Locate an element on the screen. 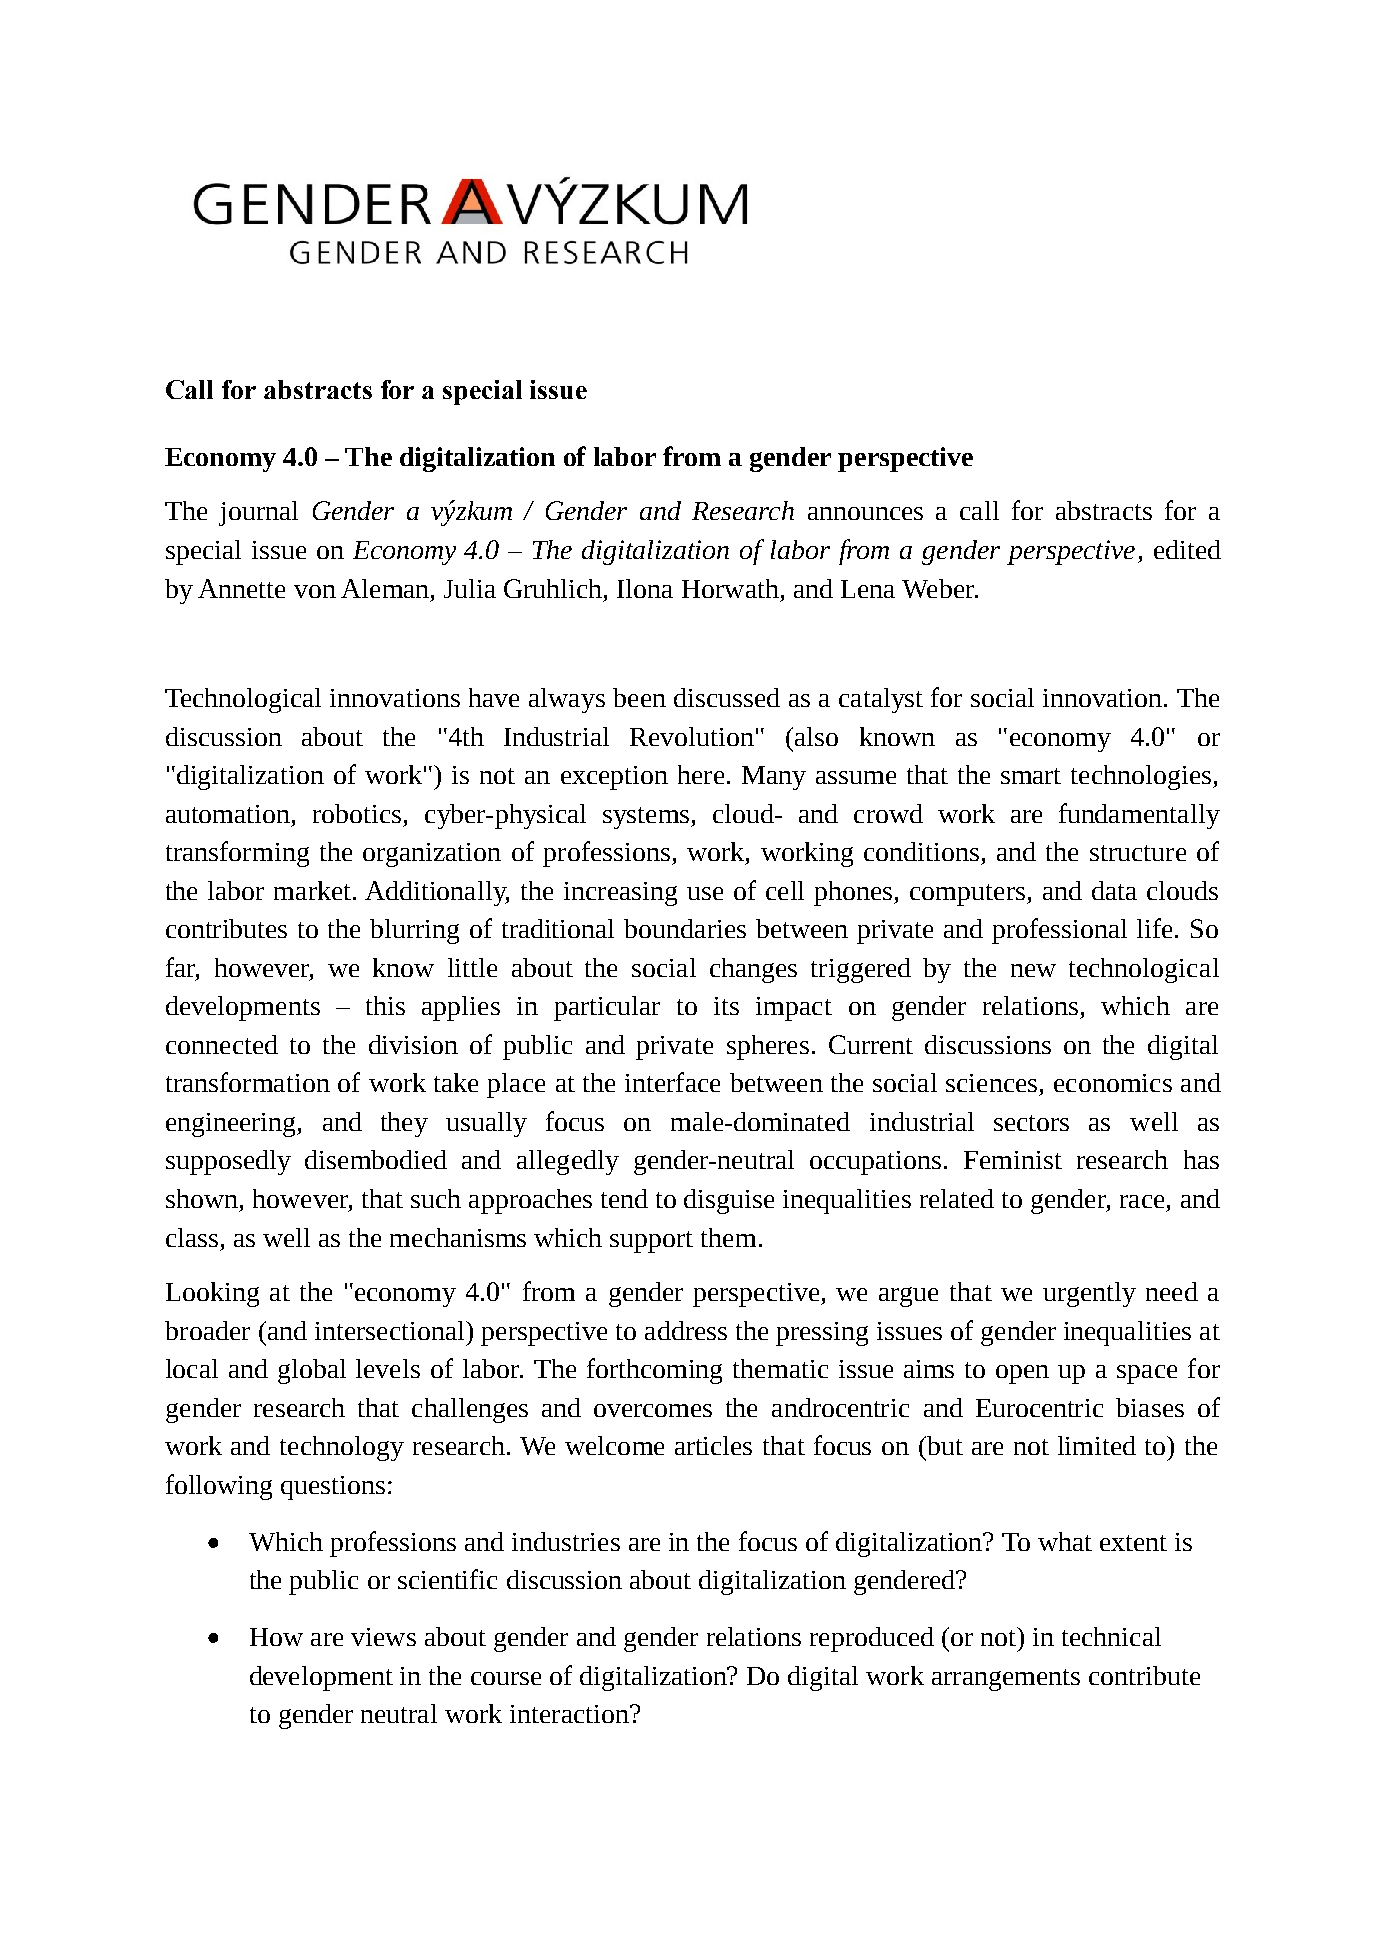 This screenshot has width=1385, height=1960. edited is located at coordinates (1187, 549).
